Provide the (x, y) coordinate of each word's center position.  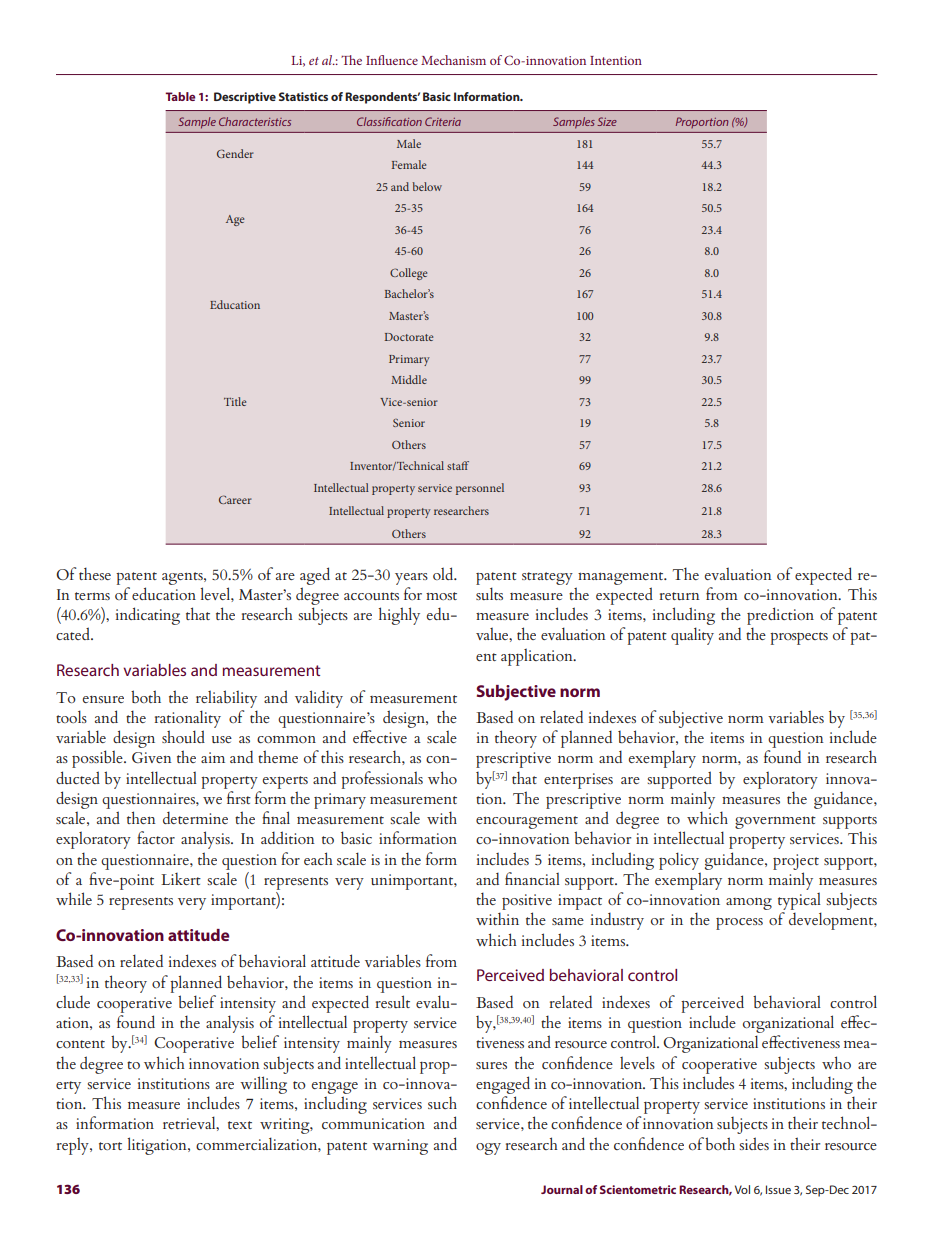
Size (607, 121)
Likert (181, 879)
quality (692, 636)
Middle (409, 379)
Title (235, 401)
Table (180, 96)
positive (527, 902)
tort (110, 1146)
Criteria (443, 121)
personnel (480, 489)
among (749, 904)
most (441, 596)
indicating (148, 616)
